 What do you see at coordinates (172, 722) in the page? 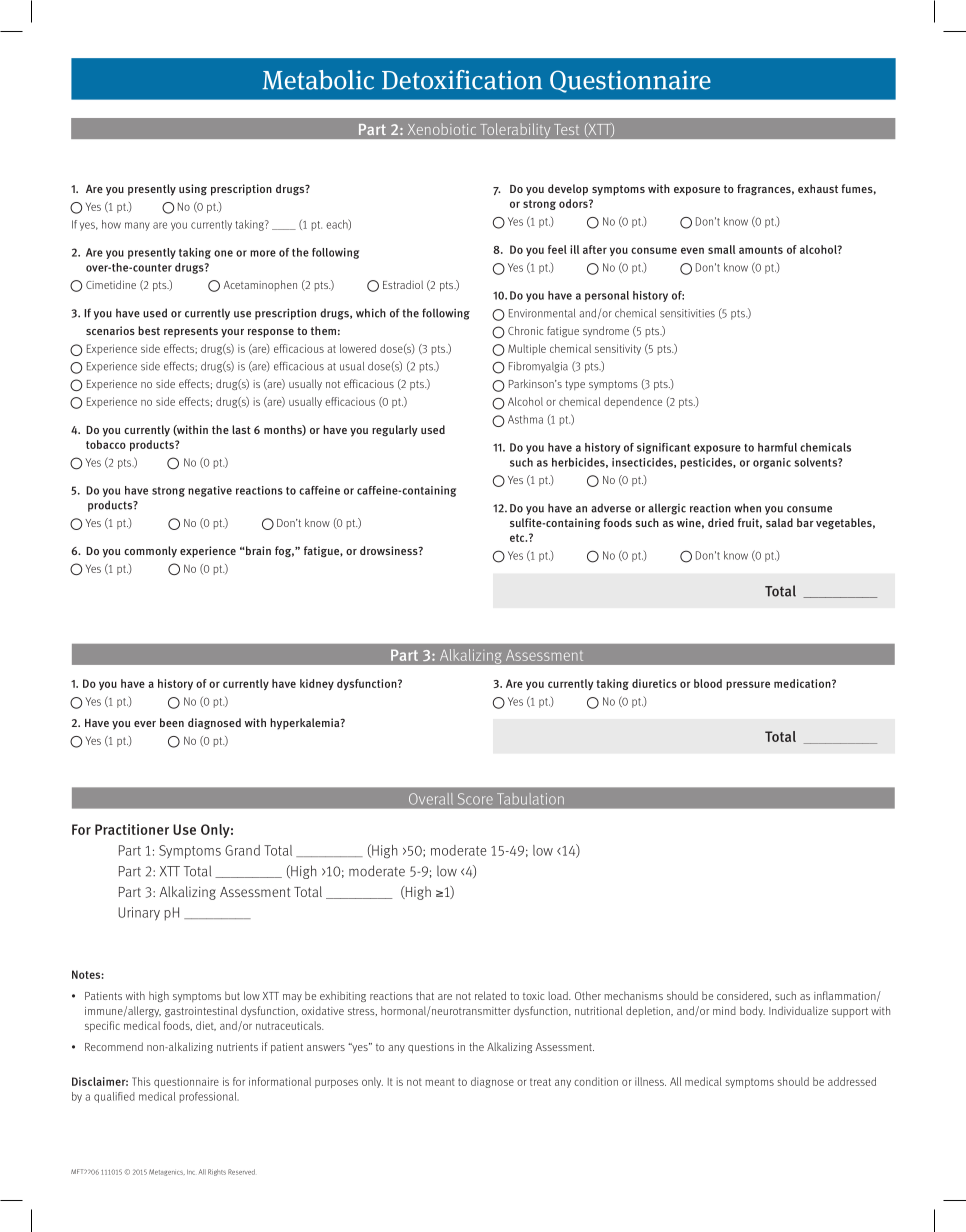
I see `been` at bounding box center [172, 722].
